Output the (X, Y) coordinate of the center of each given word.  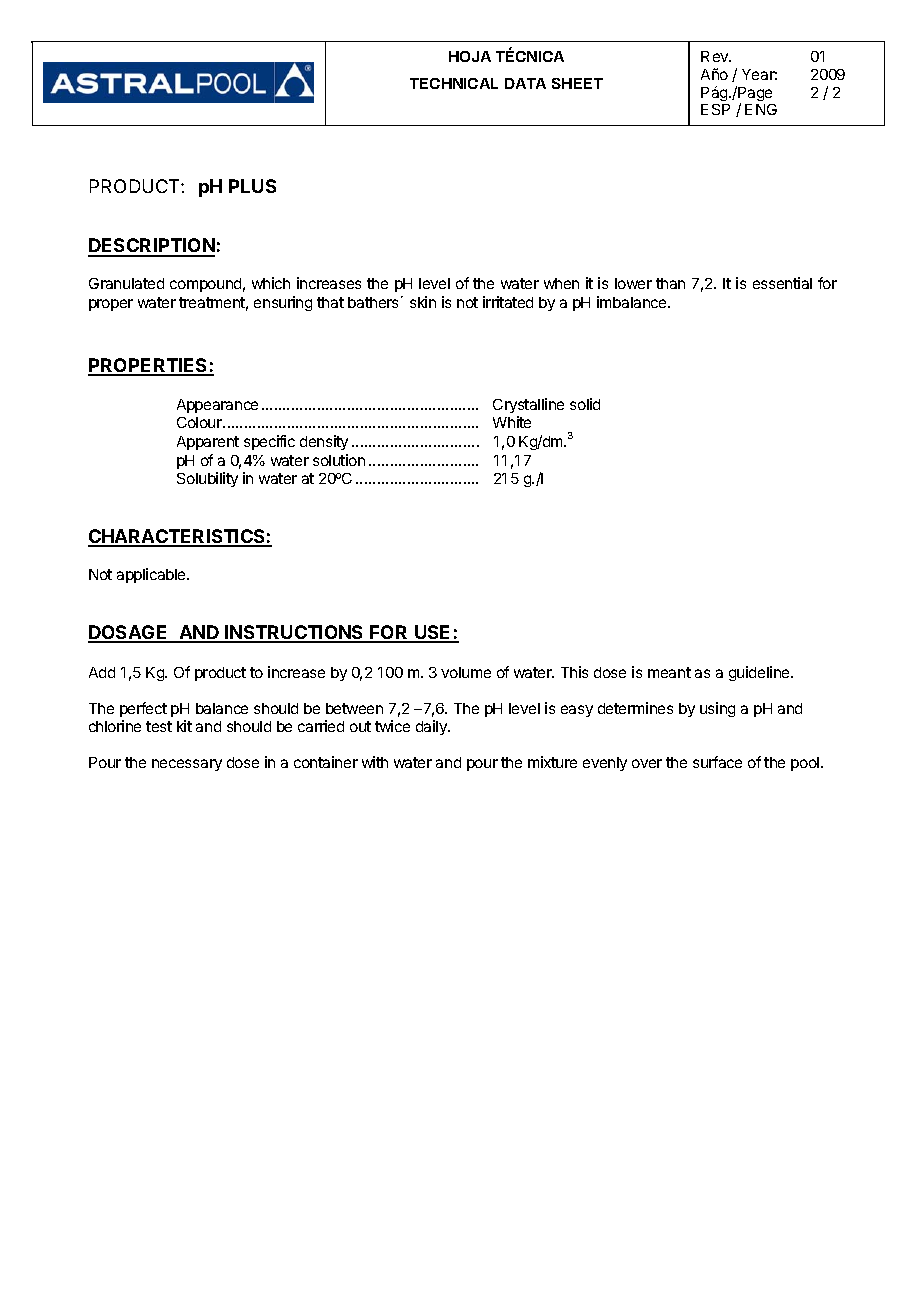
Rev (716, 56)
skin (423, 302)
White (512, 422)
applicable (152, 575)
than (670, 283)
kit (184, 726)
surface (717, 762)
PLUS (252, 186)
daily (432, 727)
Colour (200, 422)
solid (585, 404)
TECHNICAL (454, 83)
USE (433, 633)
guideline (760, 673)
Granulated (126, 283)
